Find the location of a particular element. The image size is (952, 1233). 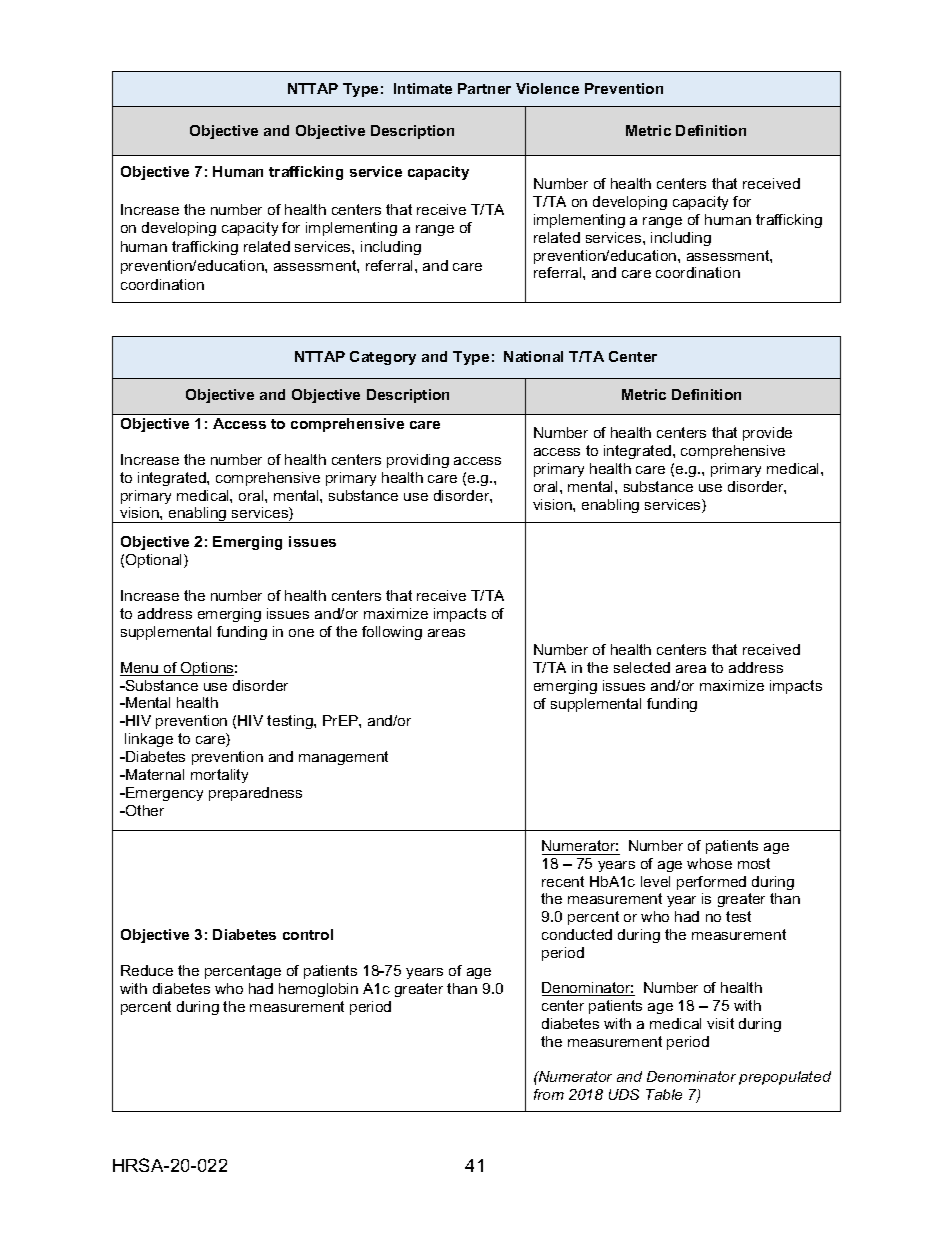

Intimate is located at coordinates (423, 88).
